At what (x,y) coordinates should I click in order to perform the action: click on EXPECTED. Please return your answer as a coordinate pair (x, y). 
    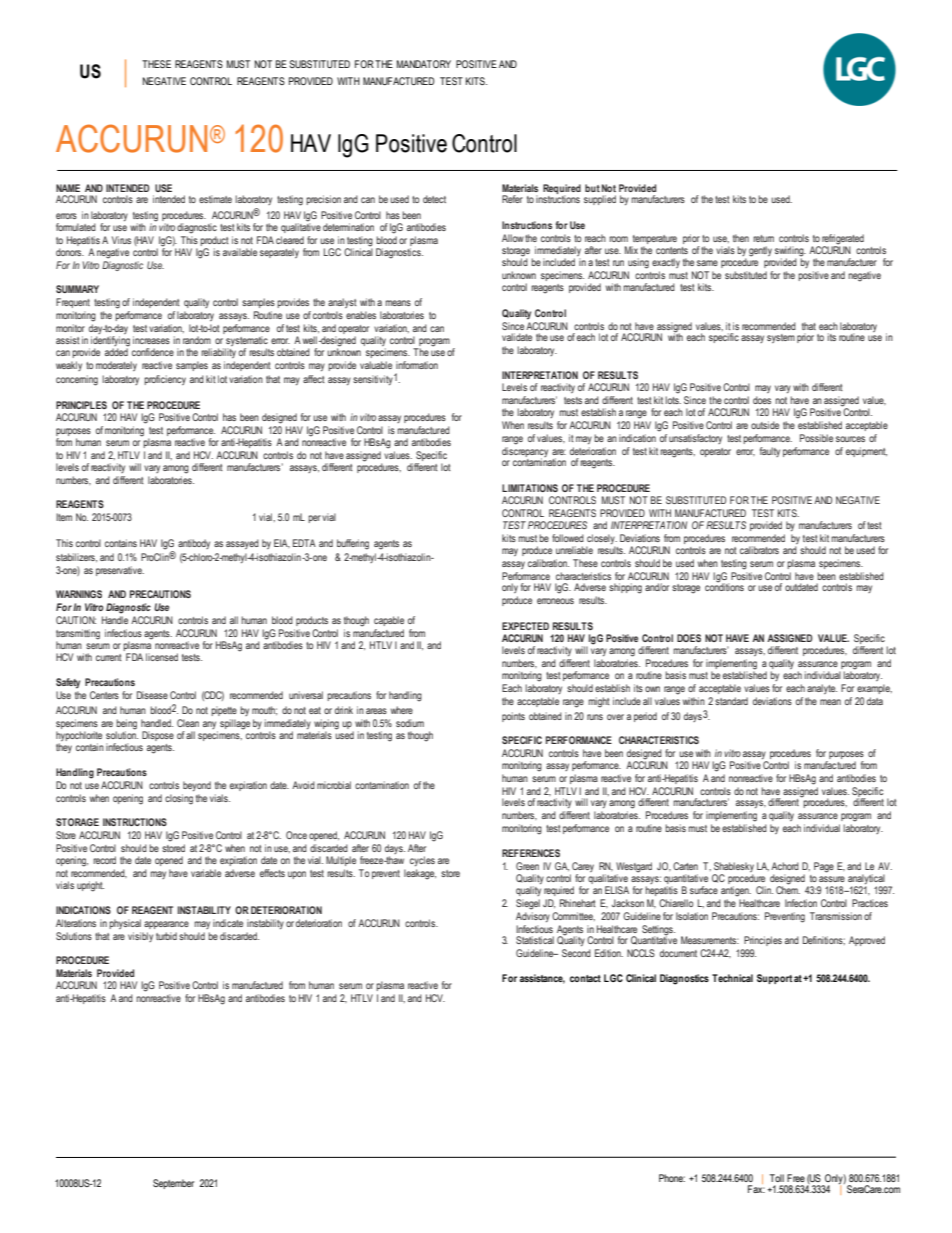
    Looking at the image, I should click on (525, 626).
